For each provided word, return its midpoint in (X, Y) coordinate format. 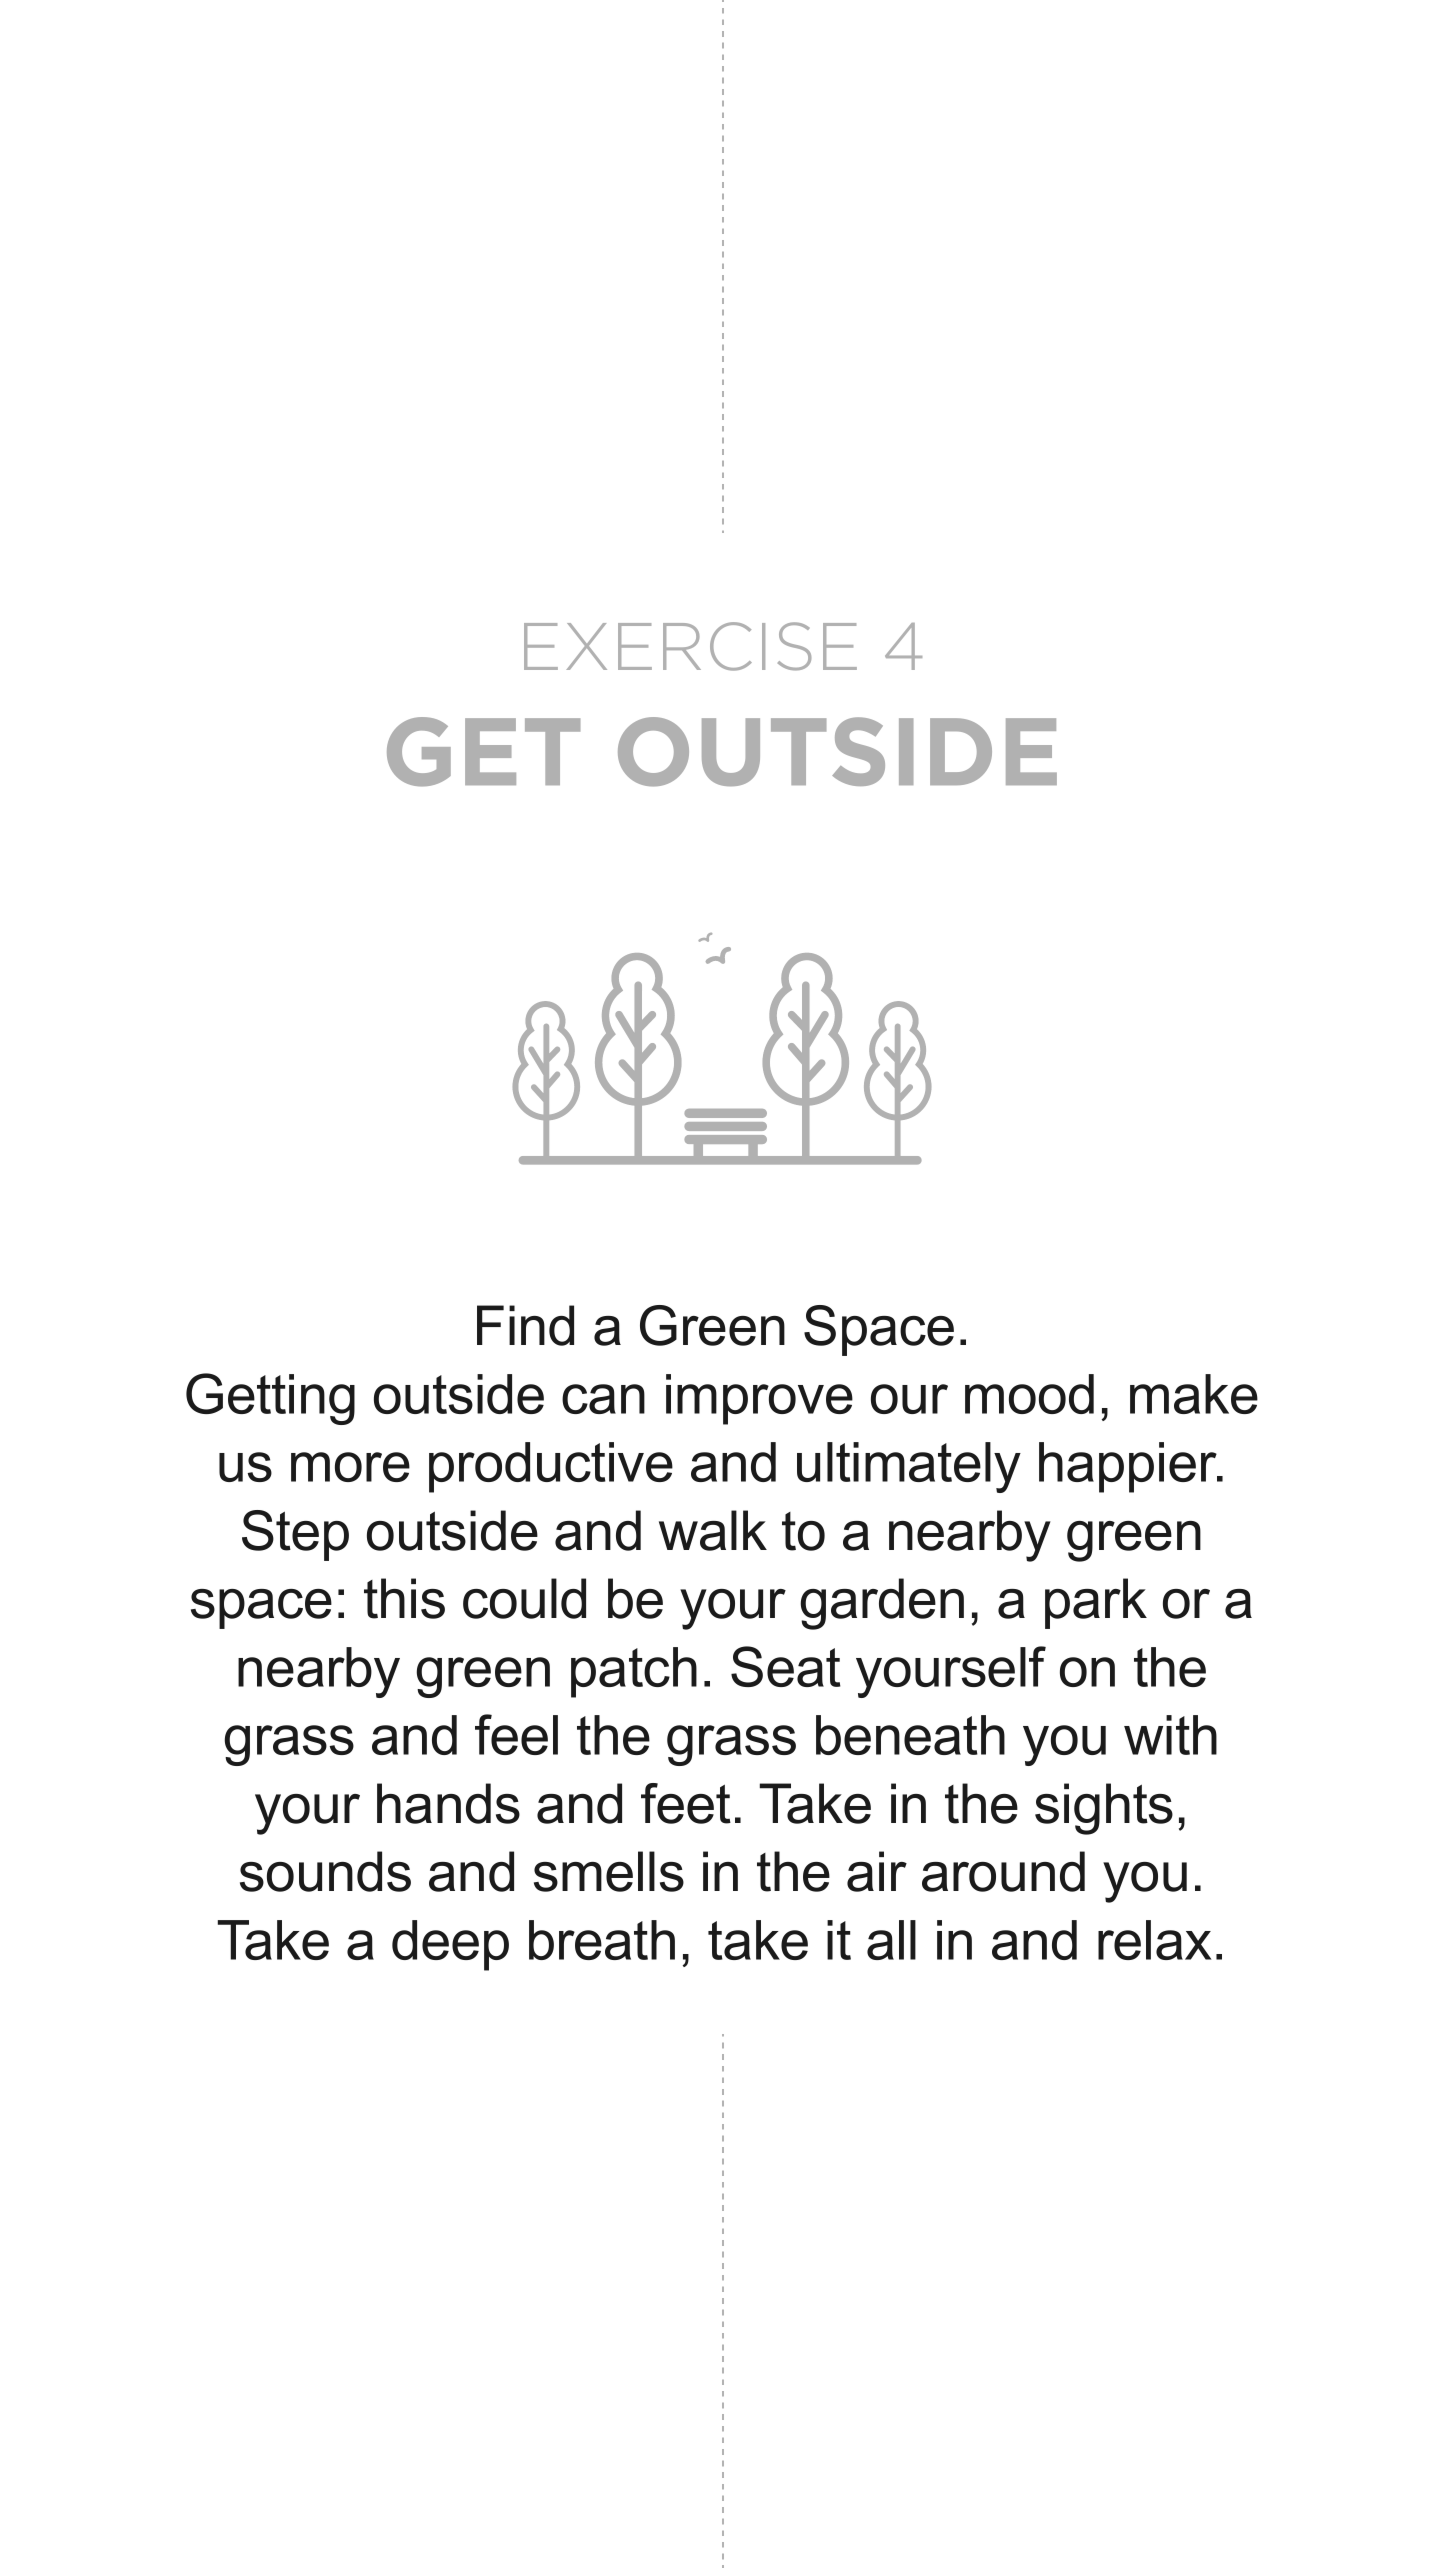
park (1096, 1603)
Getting (270, 1399)
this (404, 1598)
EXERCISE (690, 646)
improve (759, 1399)
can (603, 1399)
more (350, 1467)
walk (713, 1530)
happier (1129, 1467)
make (1194, 1394)
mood (1029, 1394)
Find (525, 1325)
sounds (325, 1871)
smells (609, 1871)
